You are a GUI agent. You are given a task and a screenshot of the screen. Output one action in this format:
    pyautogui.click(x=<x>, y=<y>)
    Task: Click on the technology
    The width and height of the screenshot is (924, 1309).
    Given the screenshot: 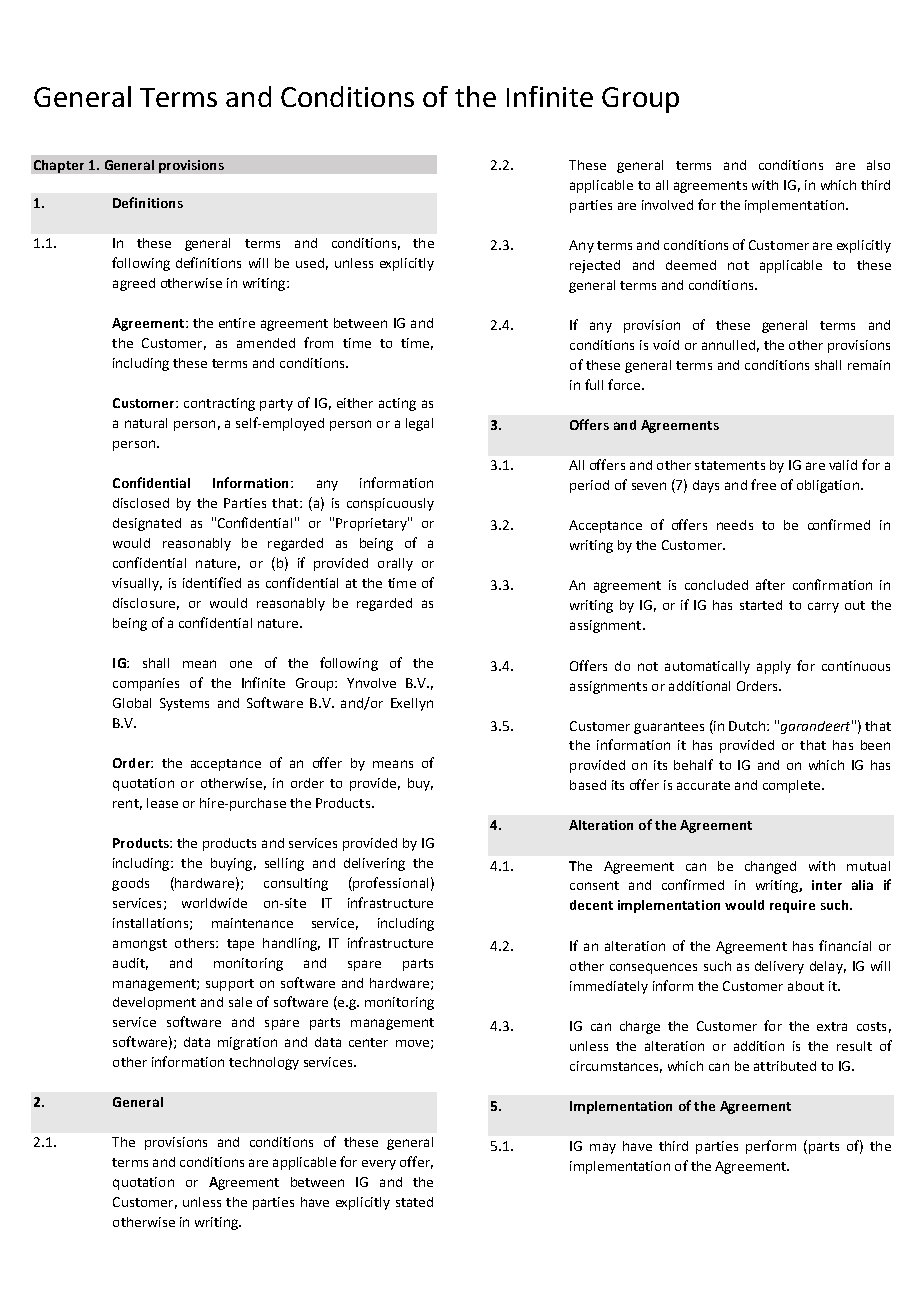 What is the action you would take?
    pyautogui.click(x=264, y=1063)
